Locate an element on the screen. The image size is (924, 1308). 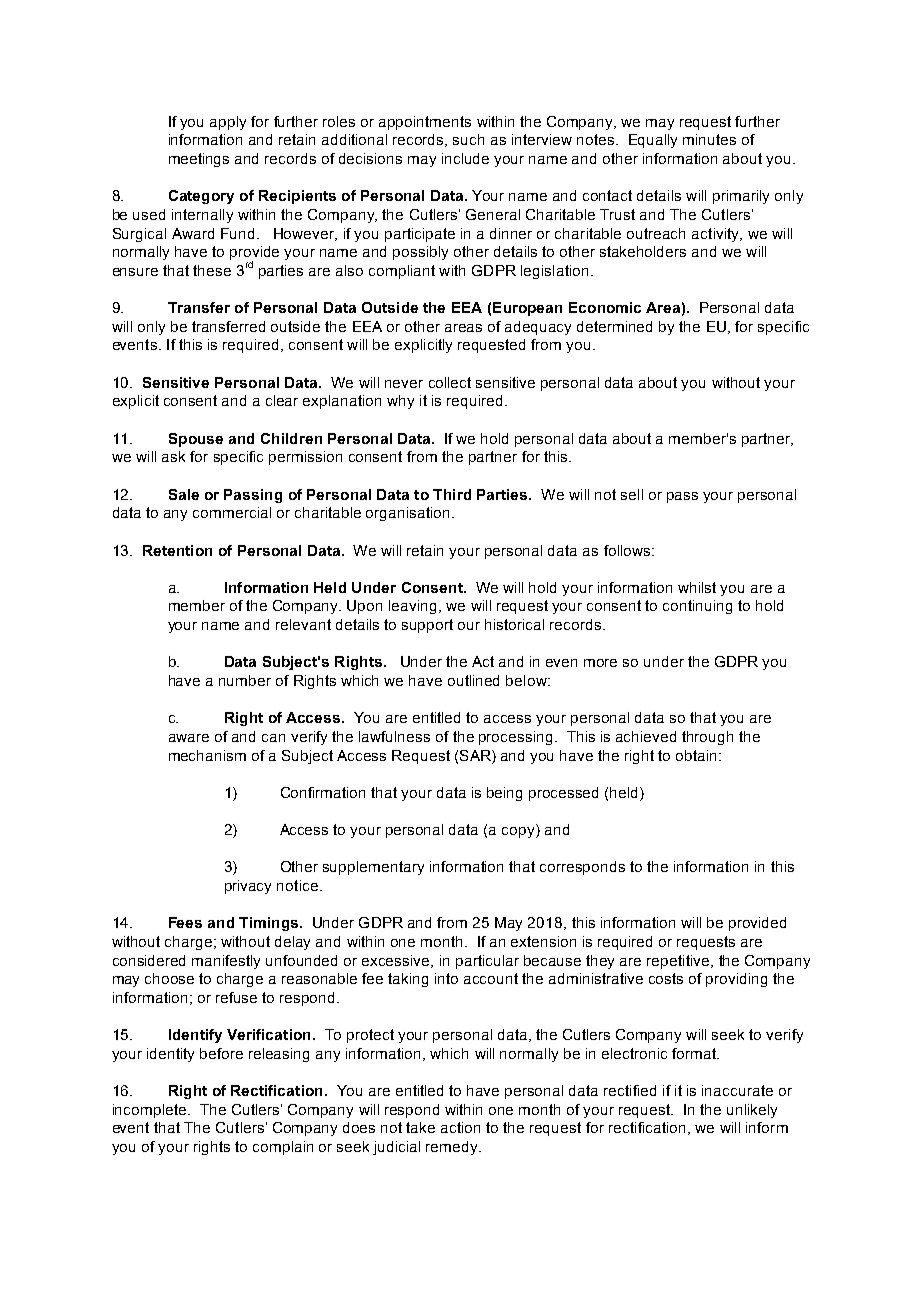
SAR is located at coordinates (476, 755).
